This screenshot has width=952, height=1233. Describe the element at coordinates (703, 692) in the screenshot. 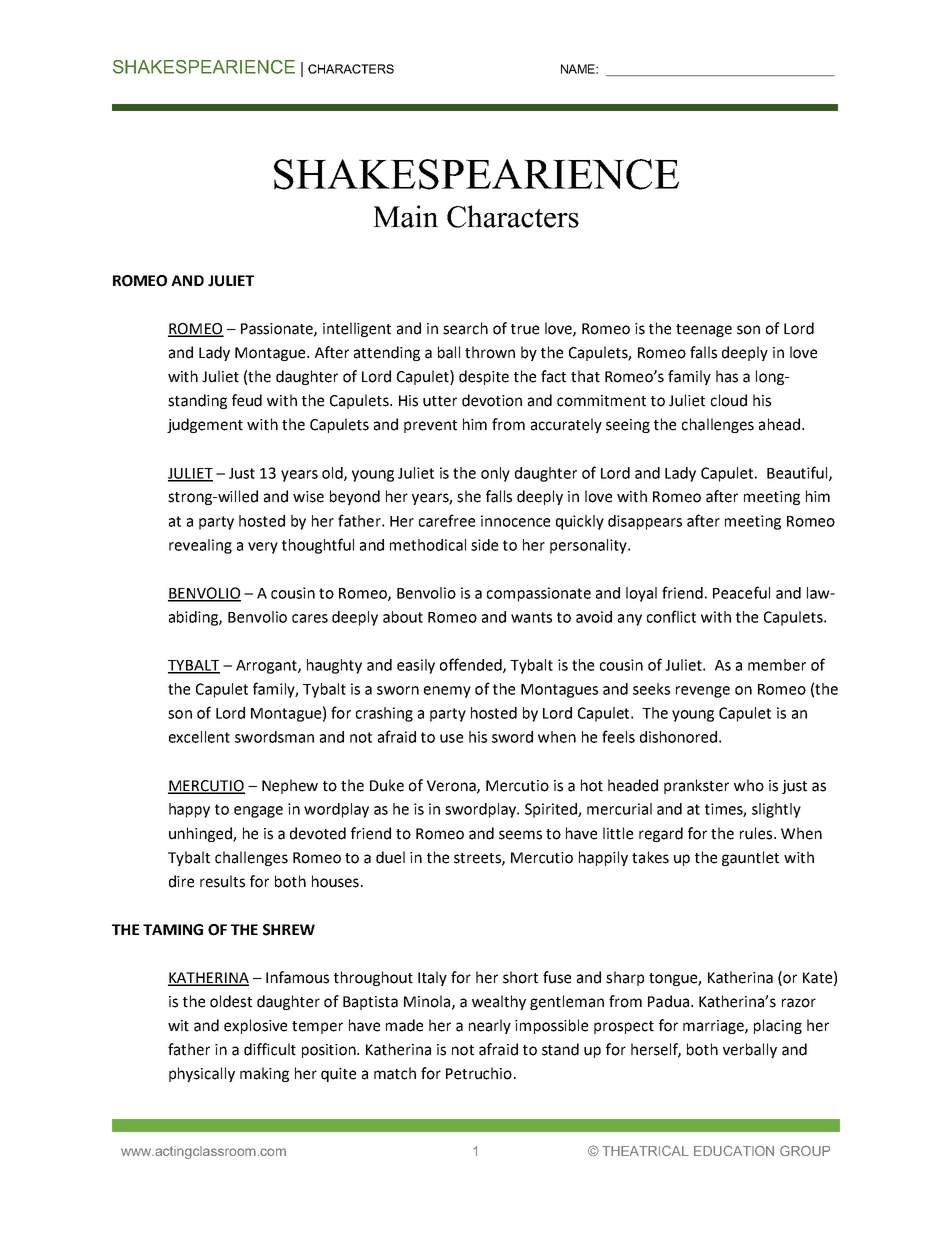

I see `revenge` at that location.
